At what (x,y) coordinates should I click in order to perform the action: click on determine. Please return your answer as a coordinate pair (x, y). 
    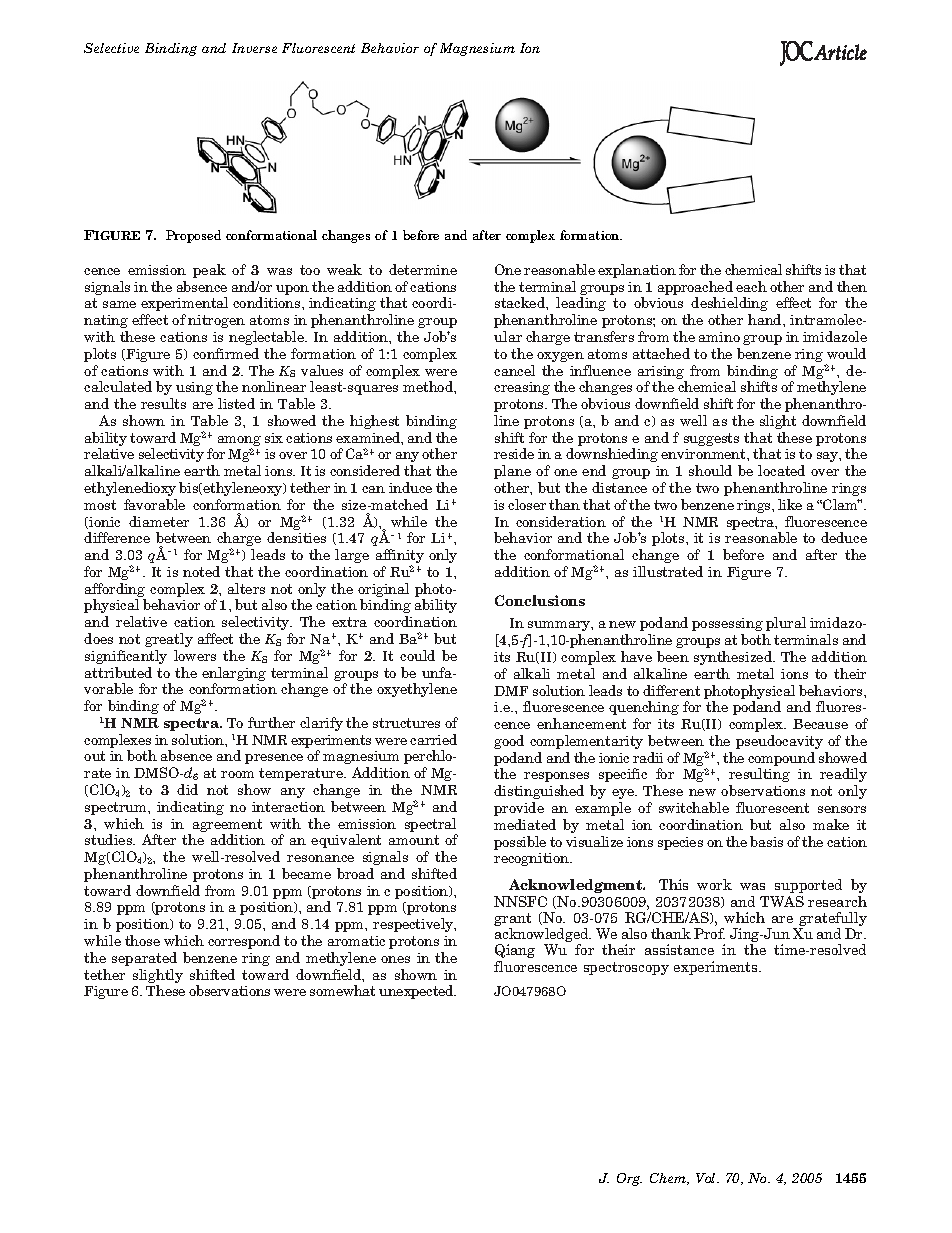
    Looking at the image, I should click on (423, 269).
